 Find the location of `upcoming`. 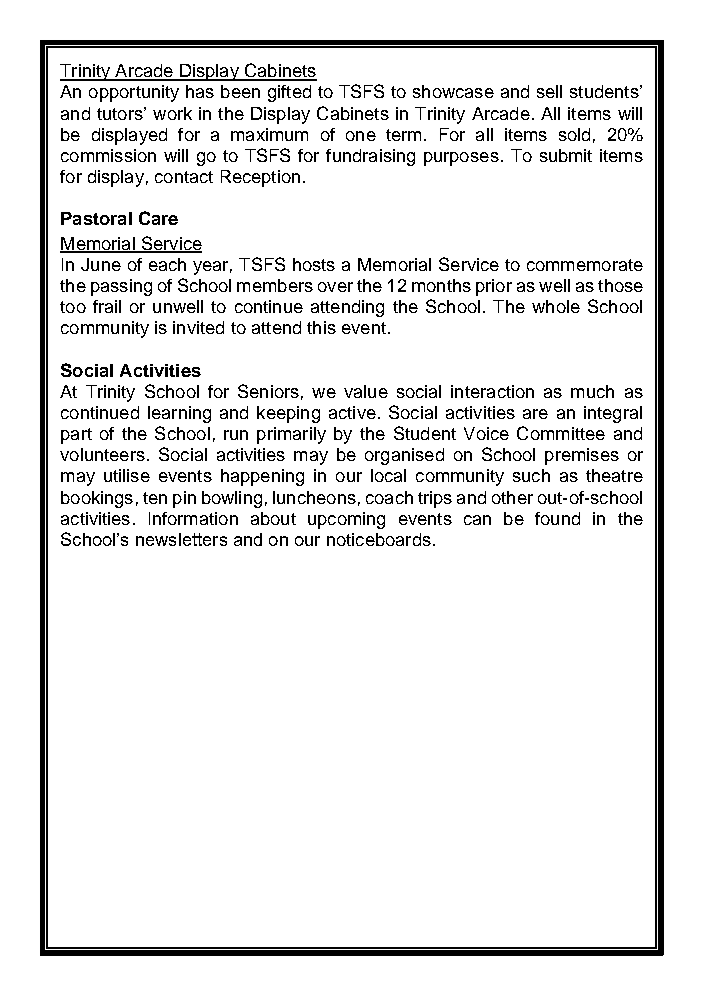

upcoming is located at coordinates (346, 520).
